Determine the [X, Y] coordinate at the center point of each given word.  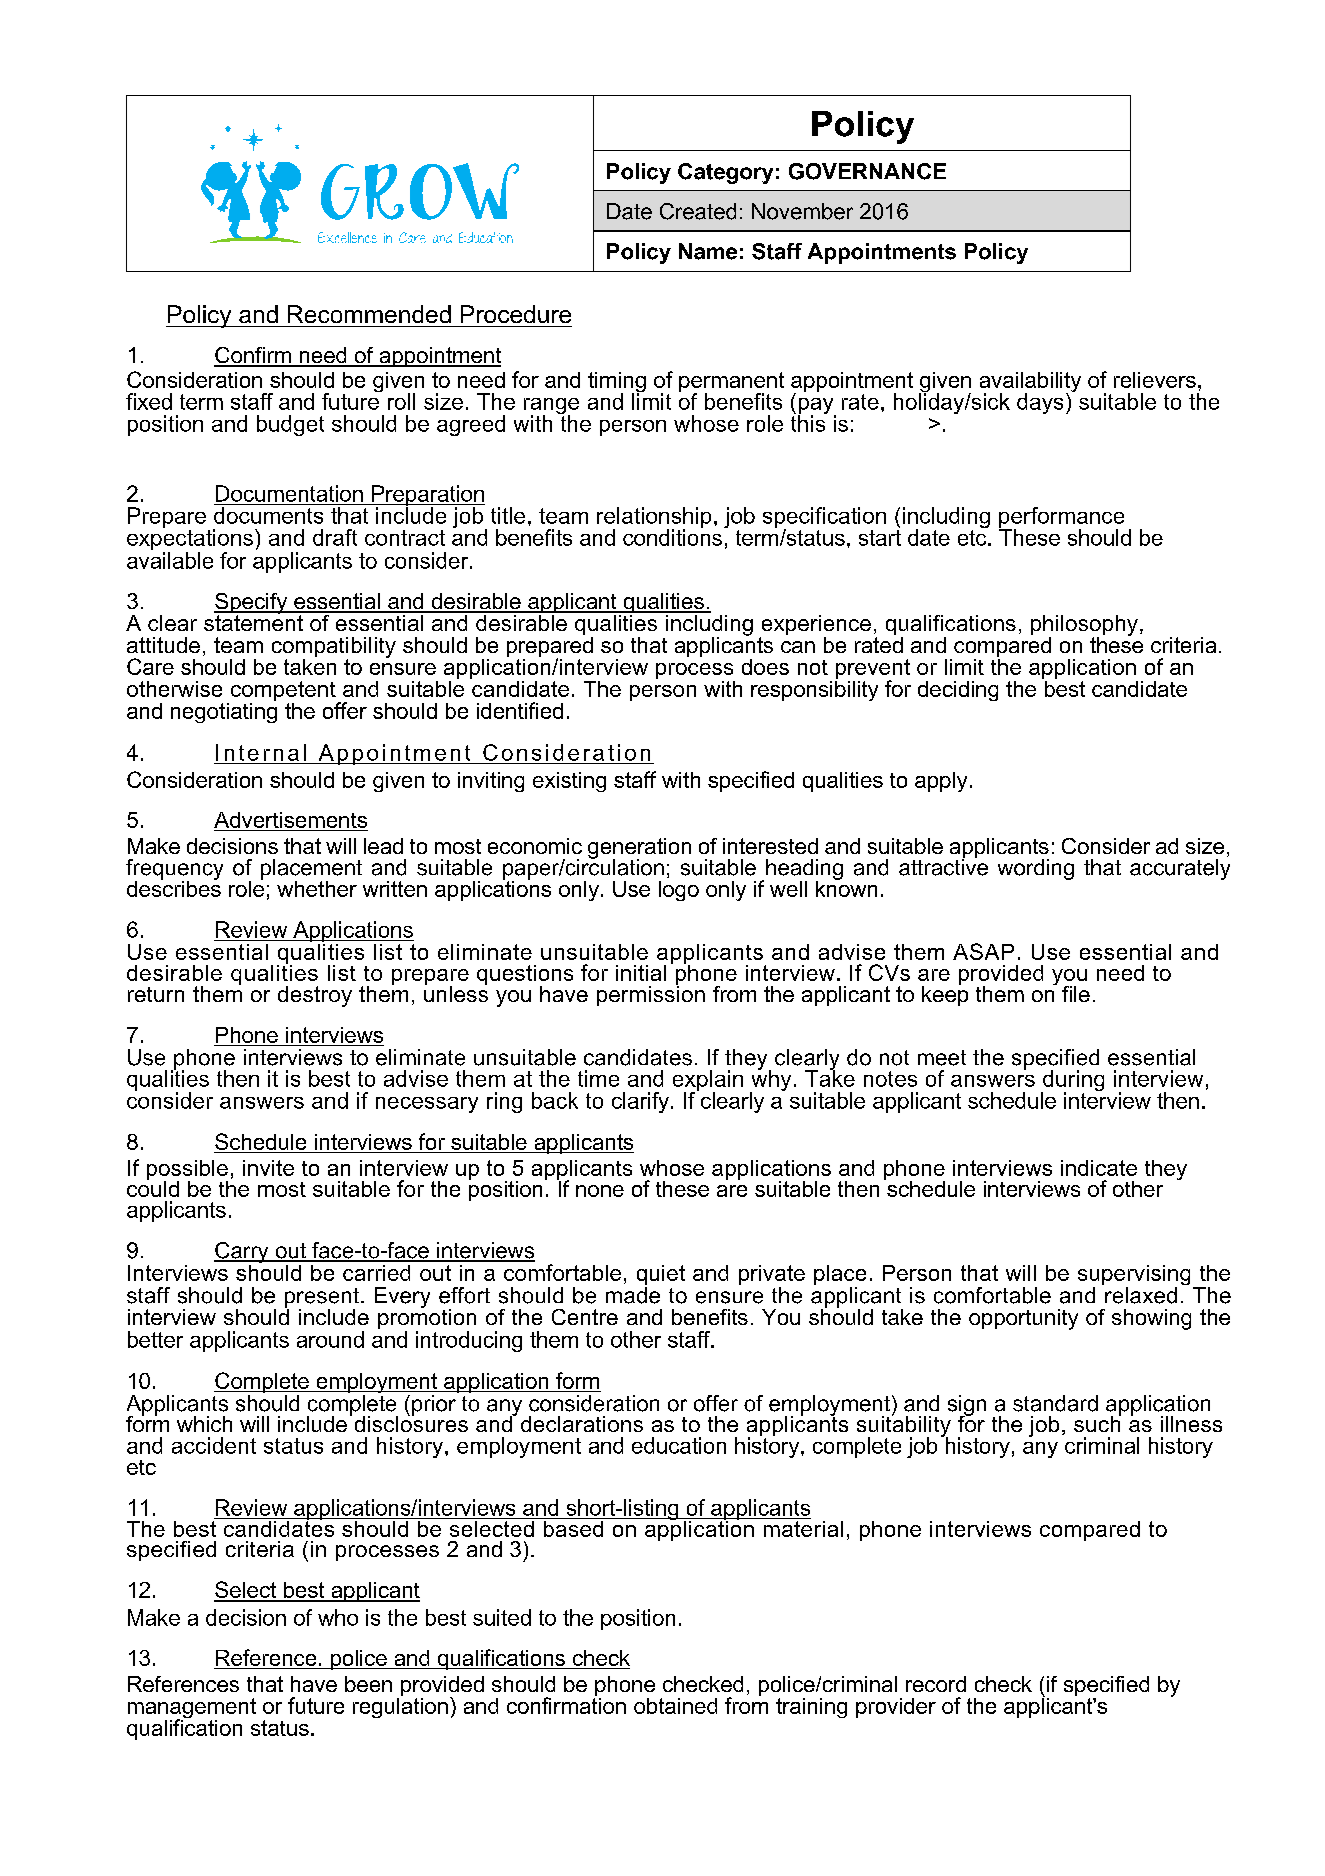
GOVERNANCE [867, 171]
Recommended [369, 314]
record [936, 1684]
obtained [675, 1706]
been [368, 1684]
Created [698, 211]
